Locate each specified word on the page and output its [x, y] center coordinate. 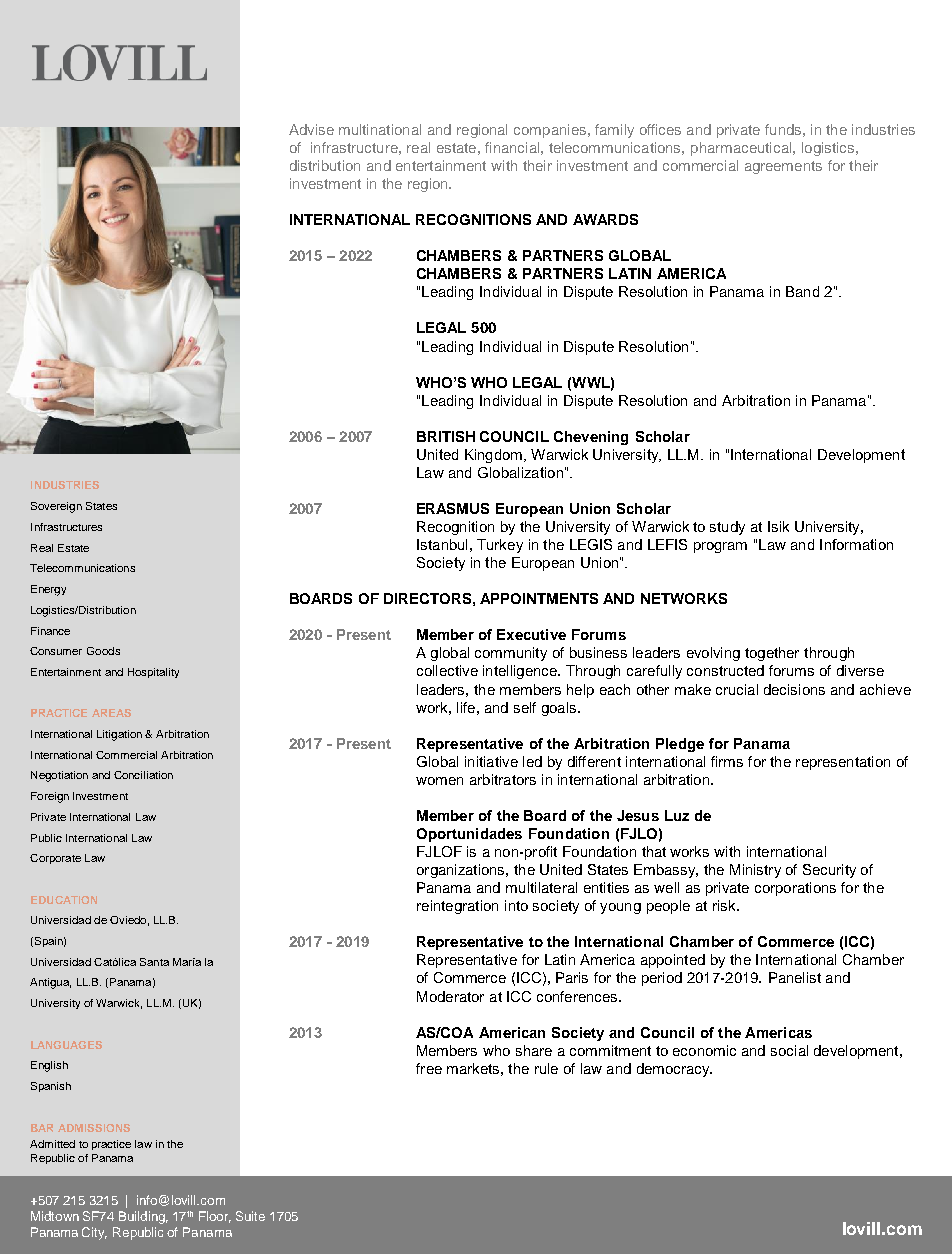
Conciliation [143, 775]
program [720, 547]
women [439, 781]
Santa [154, 962]
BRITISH [446, 436]
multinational [380, 129]
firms [727, 761]
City [94, 1233]
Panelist [795, 977]
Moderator [450, 996]
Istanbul [442, 544]
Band [802, 291]
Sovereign [56, 507]
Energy [48, 590]
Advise [311, 129]
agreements [783, 167]
